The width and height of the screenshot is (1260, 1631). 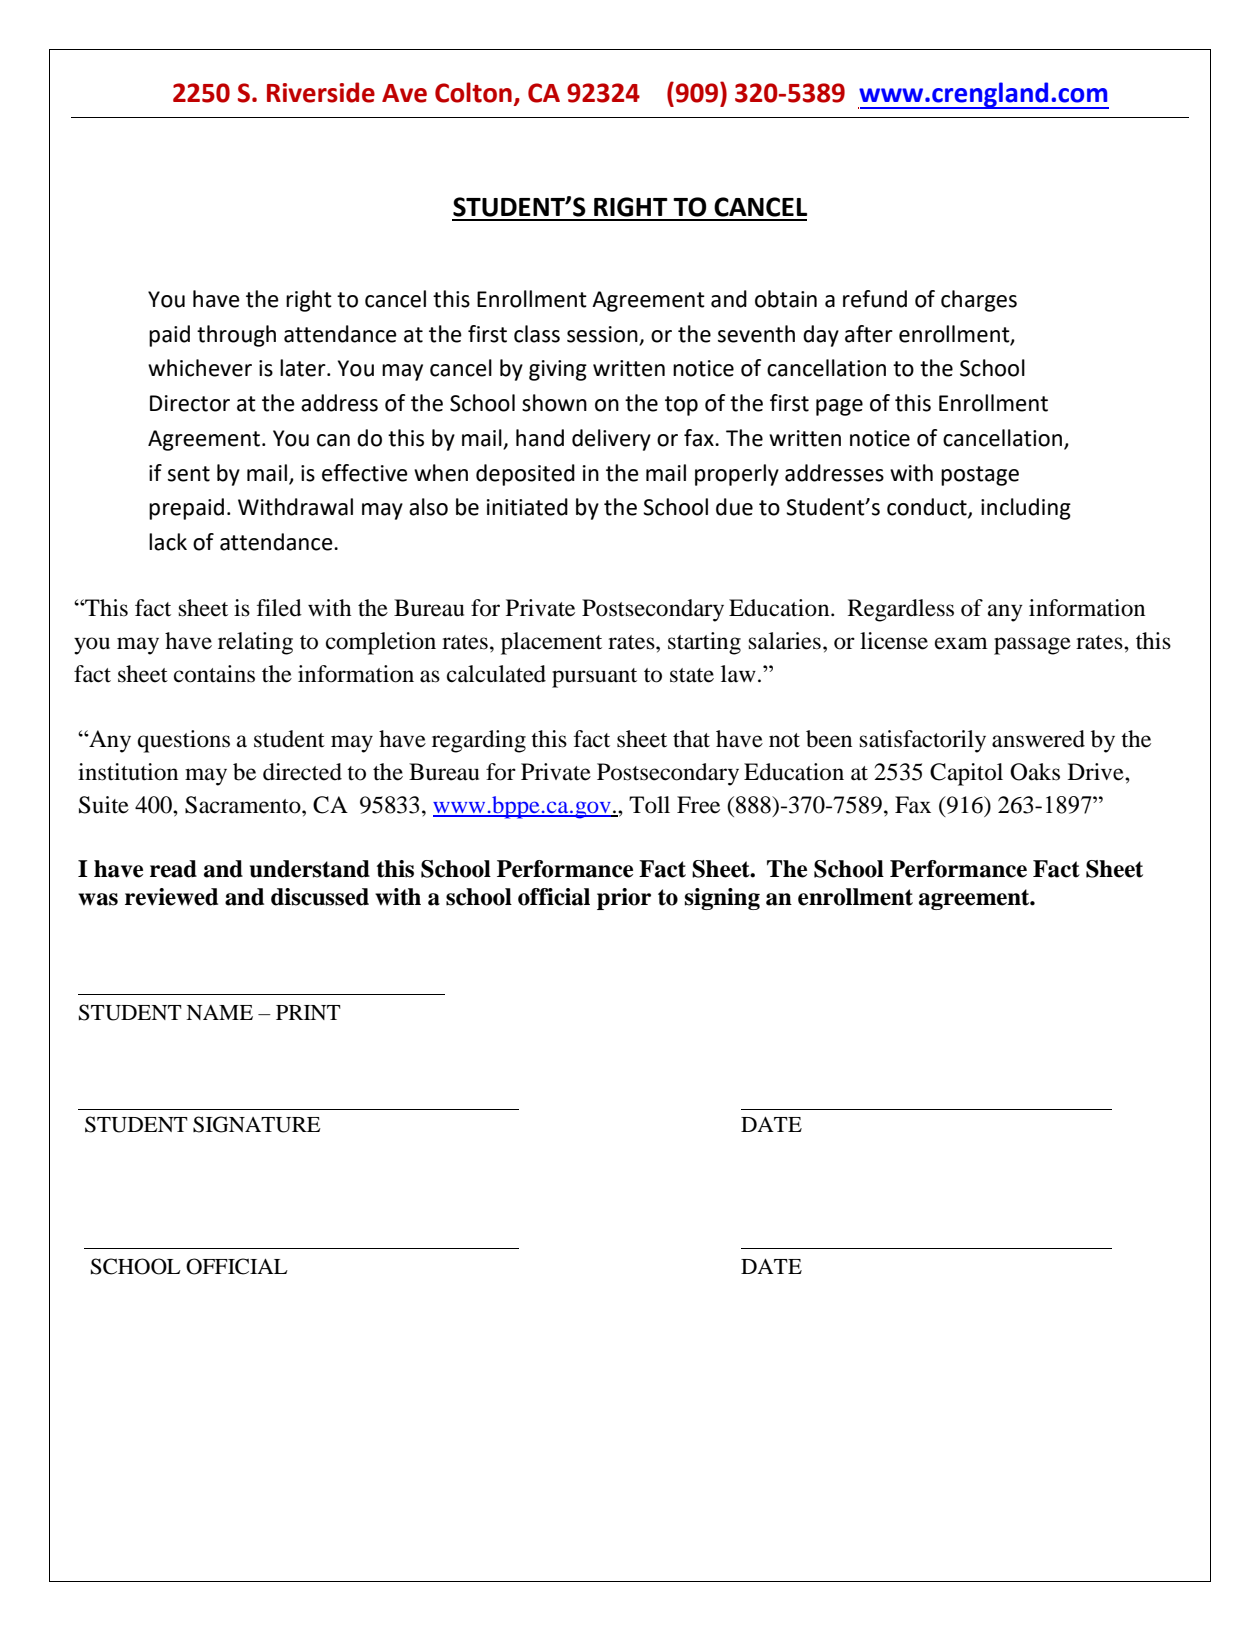 I want to click on SIGNATURE, so click(x=257, y=1124).
